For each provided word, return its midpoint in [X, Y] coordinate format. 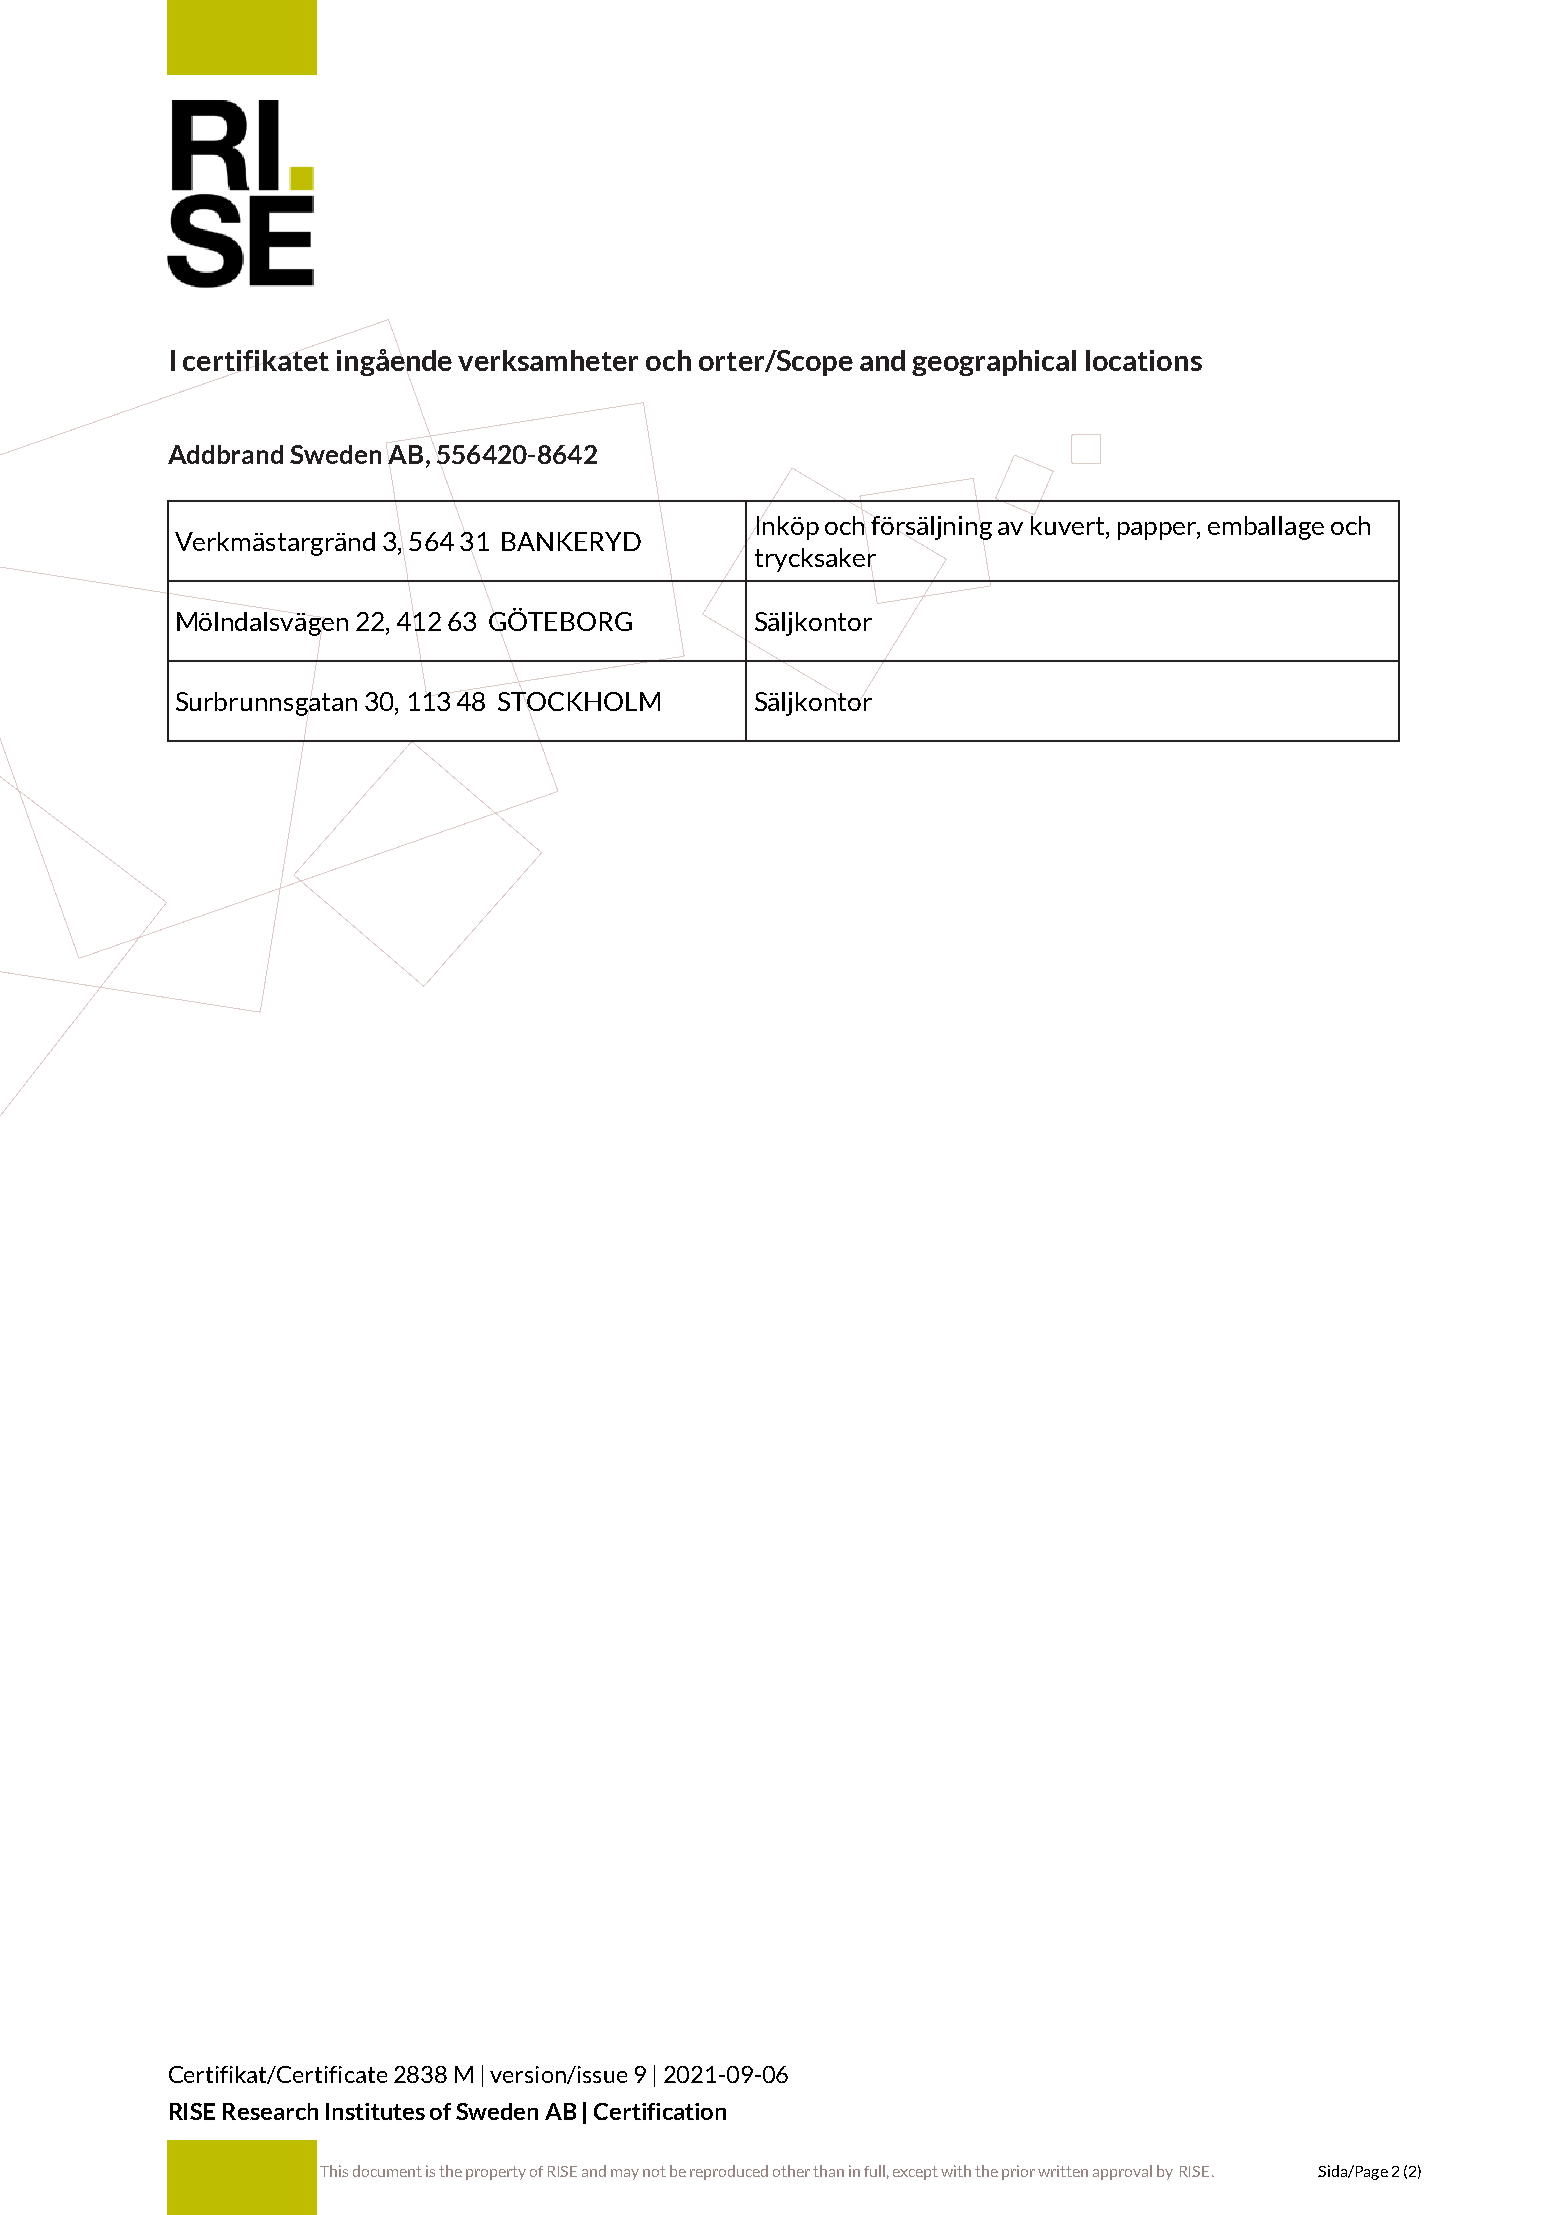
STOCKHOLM [579, 701]
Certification [660, 2111]
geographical [994, 363]
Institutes [375, 2111]
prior [1018, 2172]
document [387, 2171]
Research [270, 2111]
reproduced [729, 2172]
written [1063, 2171]
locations [1144, 360]
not [654, 2171]
